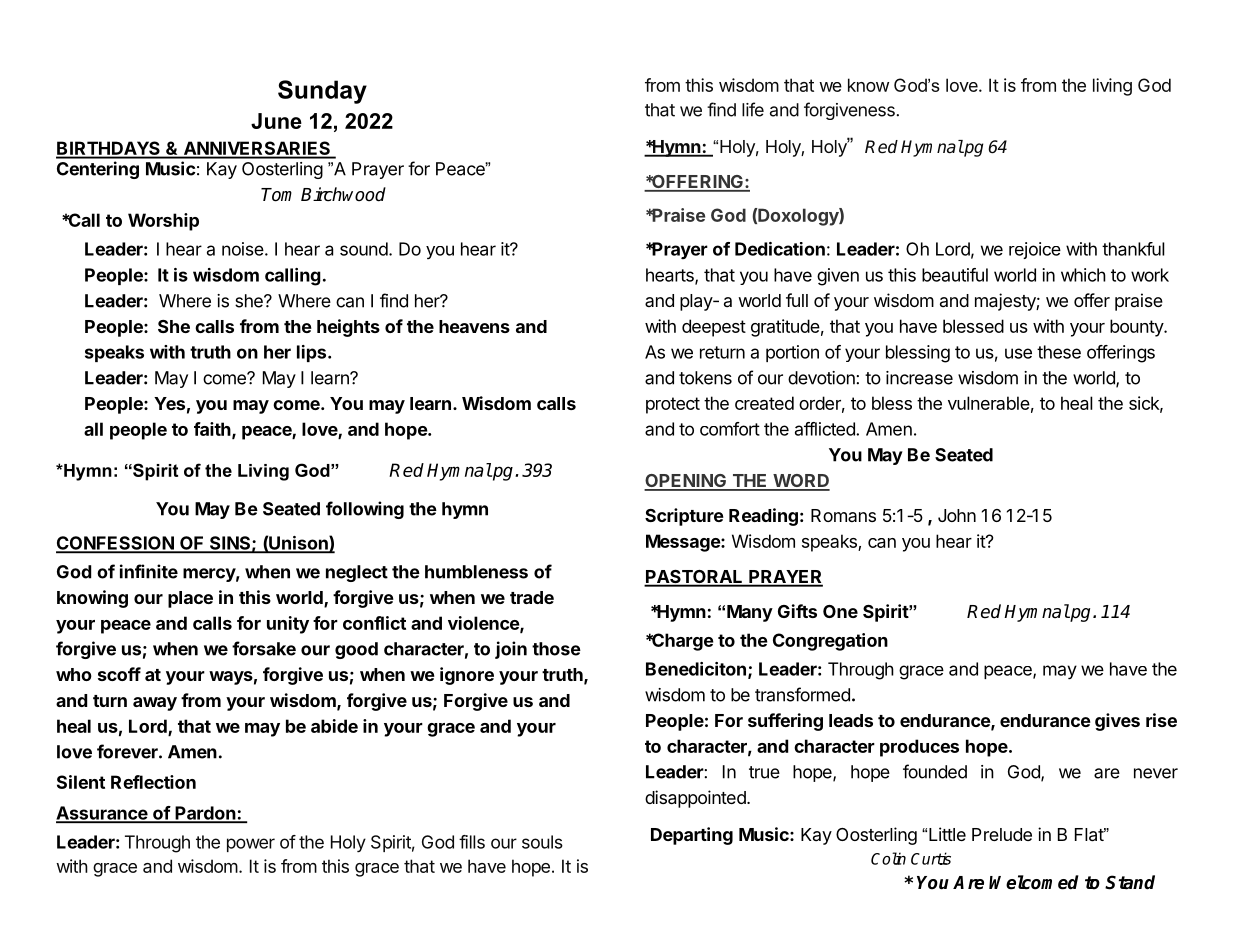 The image size is (1233, 952). Describe the element at coordinates (542, 842) in the document. I see `souls` at that location.
